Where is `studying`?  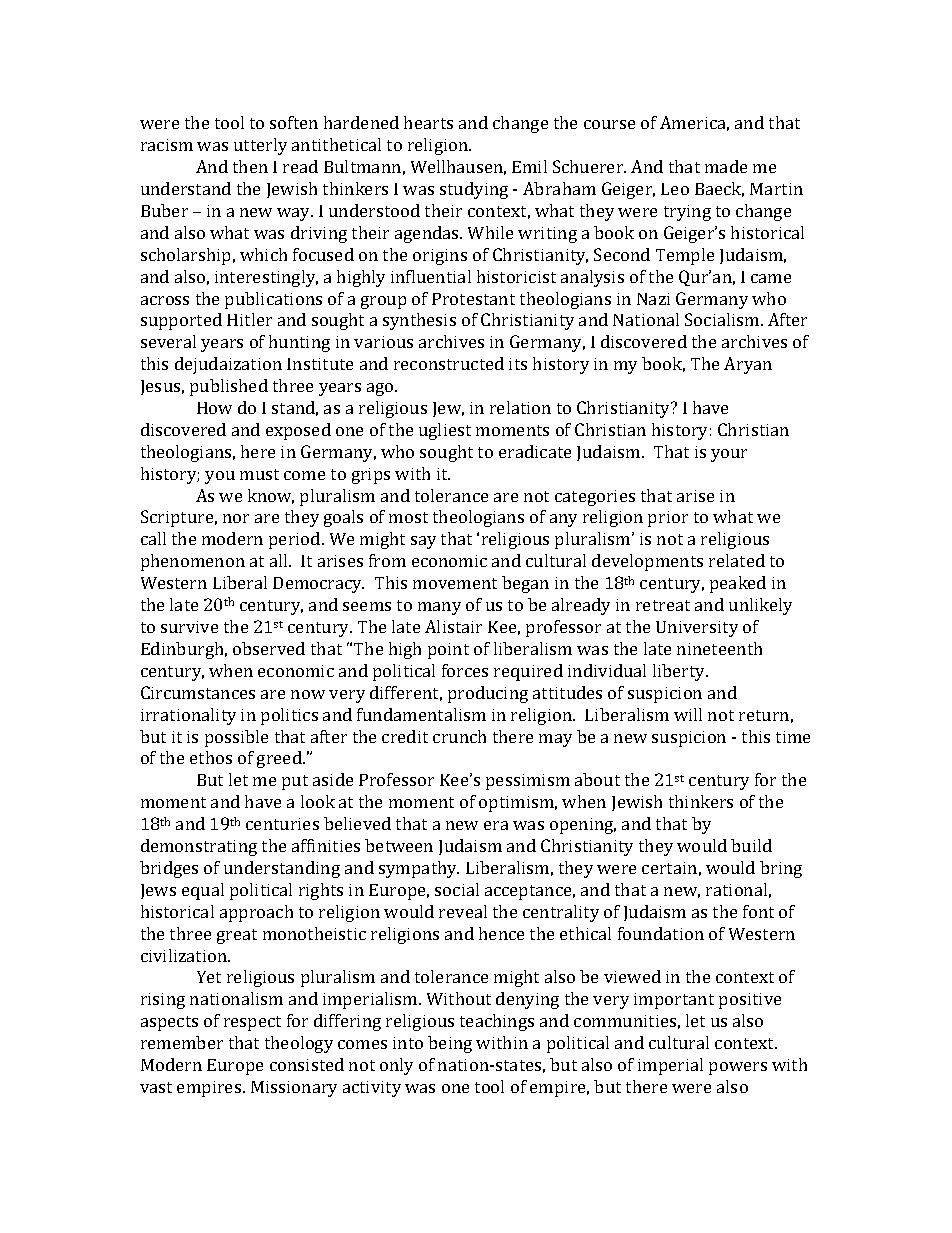
studying is located at coordinates (474, 190).
